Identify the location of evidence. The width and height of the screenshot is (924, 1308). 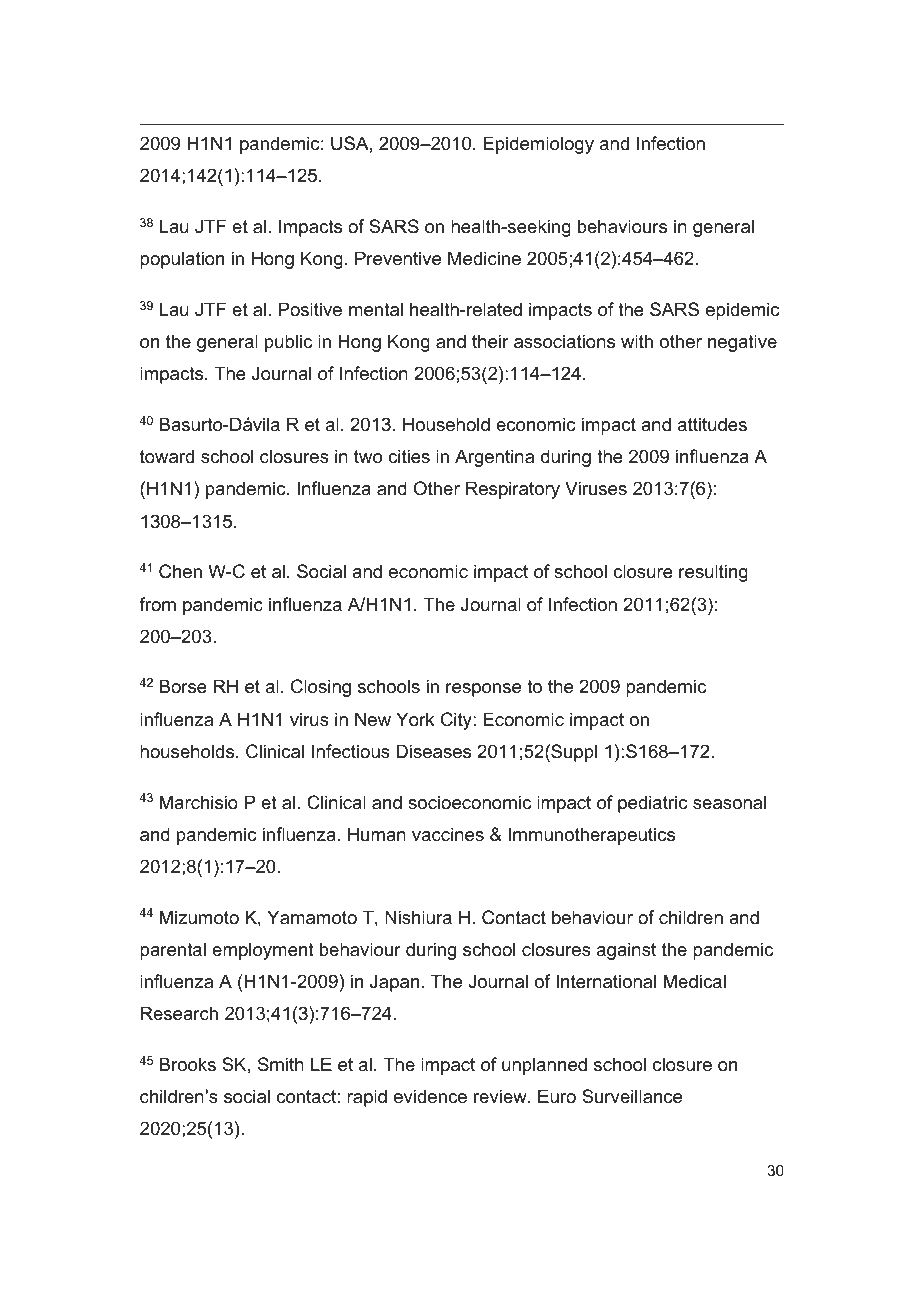
(430, 1096).
